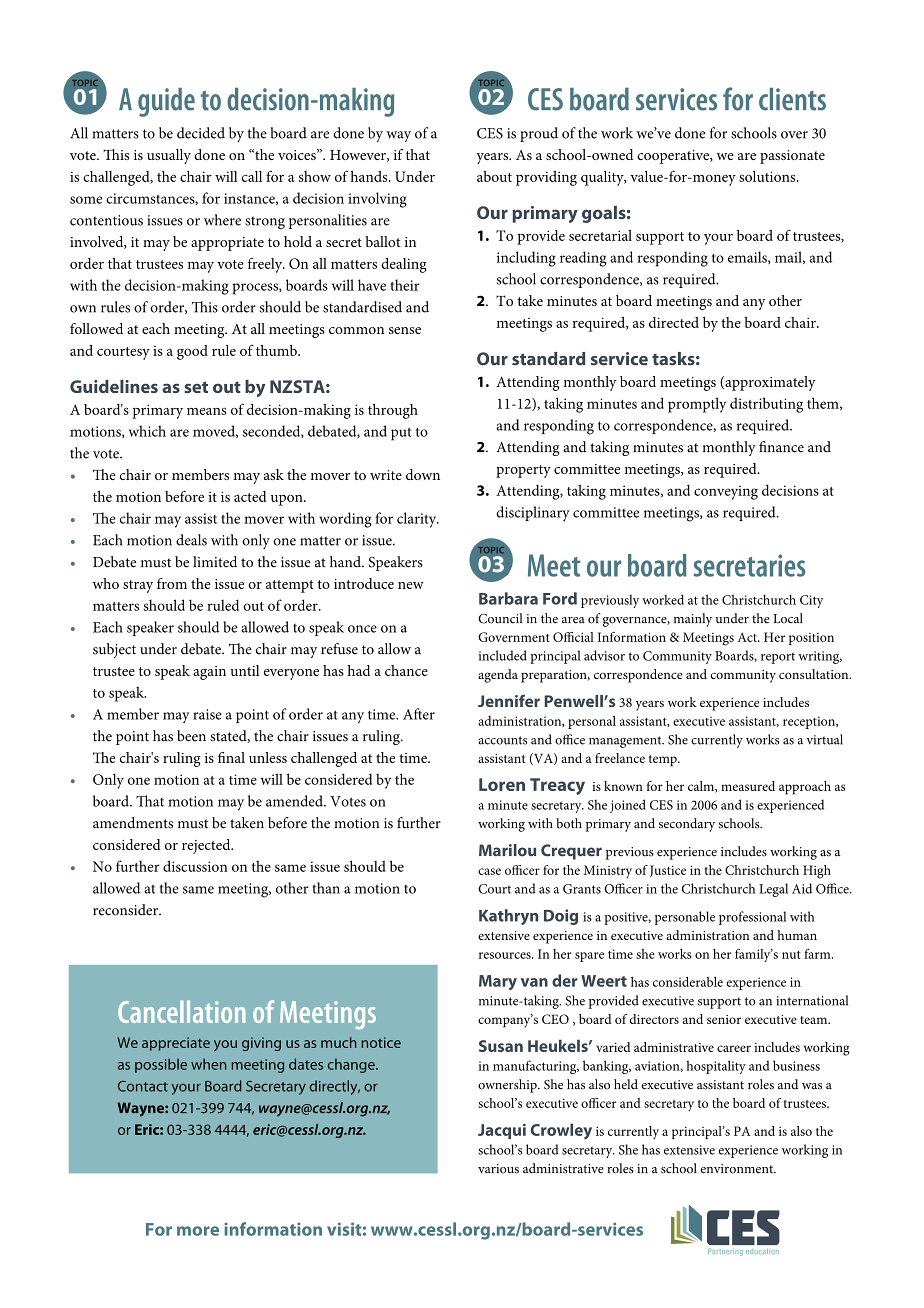 The width and height of the screenshot is (924, 1308). I want to click on good, so click(192, 352).
